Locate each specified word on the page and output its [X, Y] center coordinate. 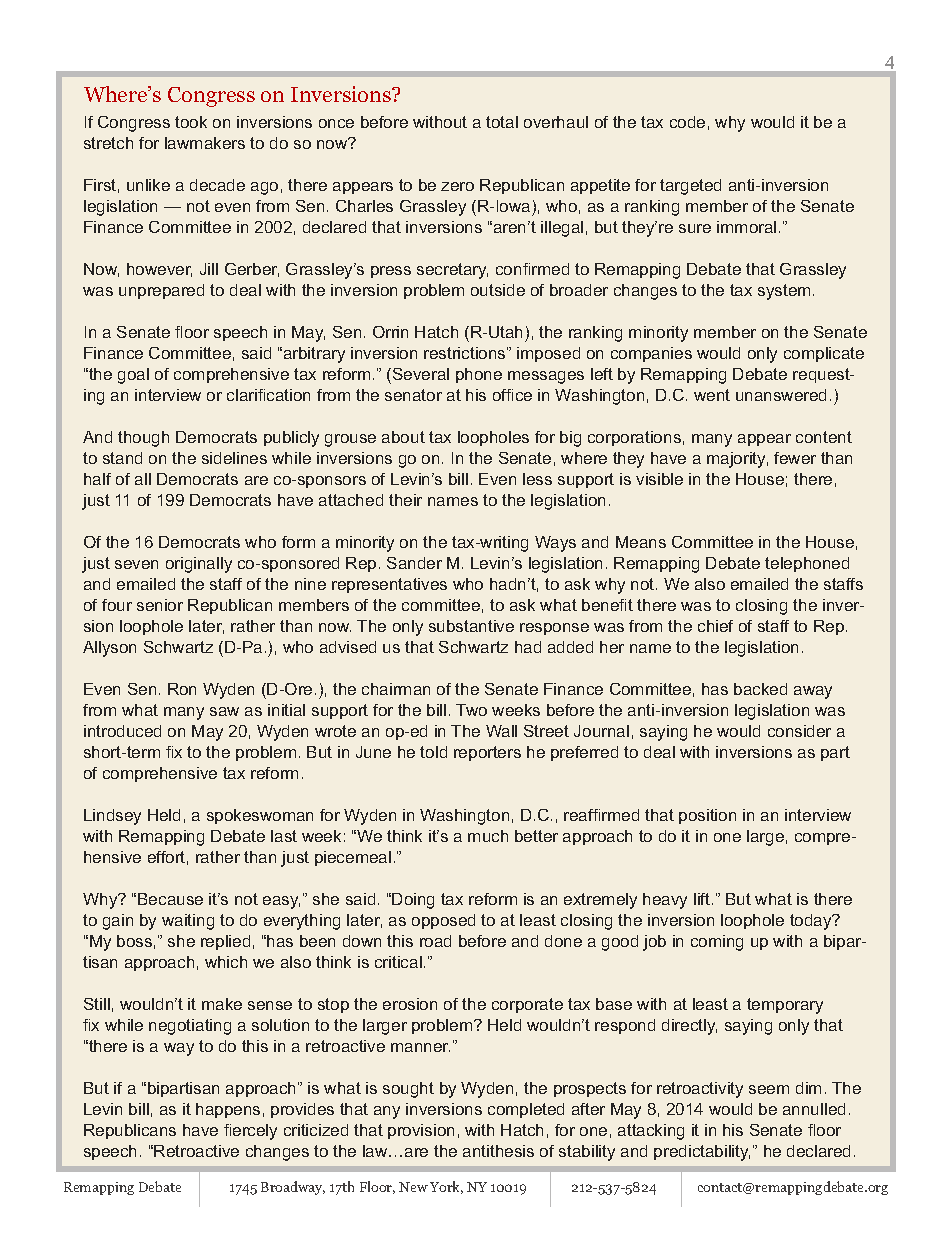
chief [715, 626]
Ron [182, 689]
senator [413, 395]
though [143, 439]
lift [703, 899]
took [191, 122]
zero [457, 186]
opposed [443, 921]
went [712, 395]
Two [471, 710]
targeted [690, 187]
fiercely [250, 1132]
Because [170, 899]
